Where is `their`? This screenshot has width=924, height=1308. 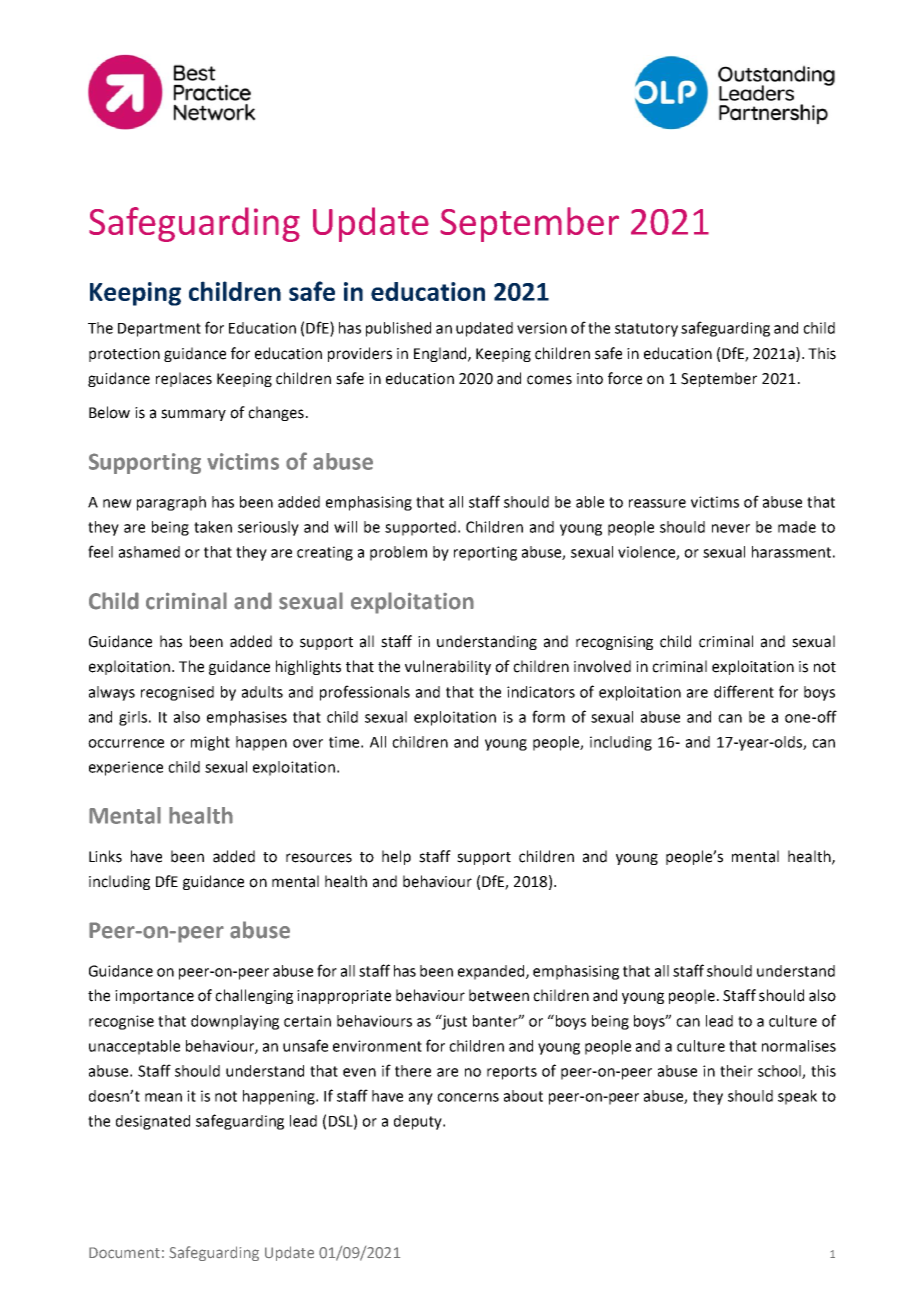 their is located at coordinates (736, 1071).
